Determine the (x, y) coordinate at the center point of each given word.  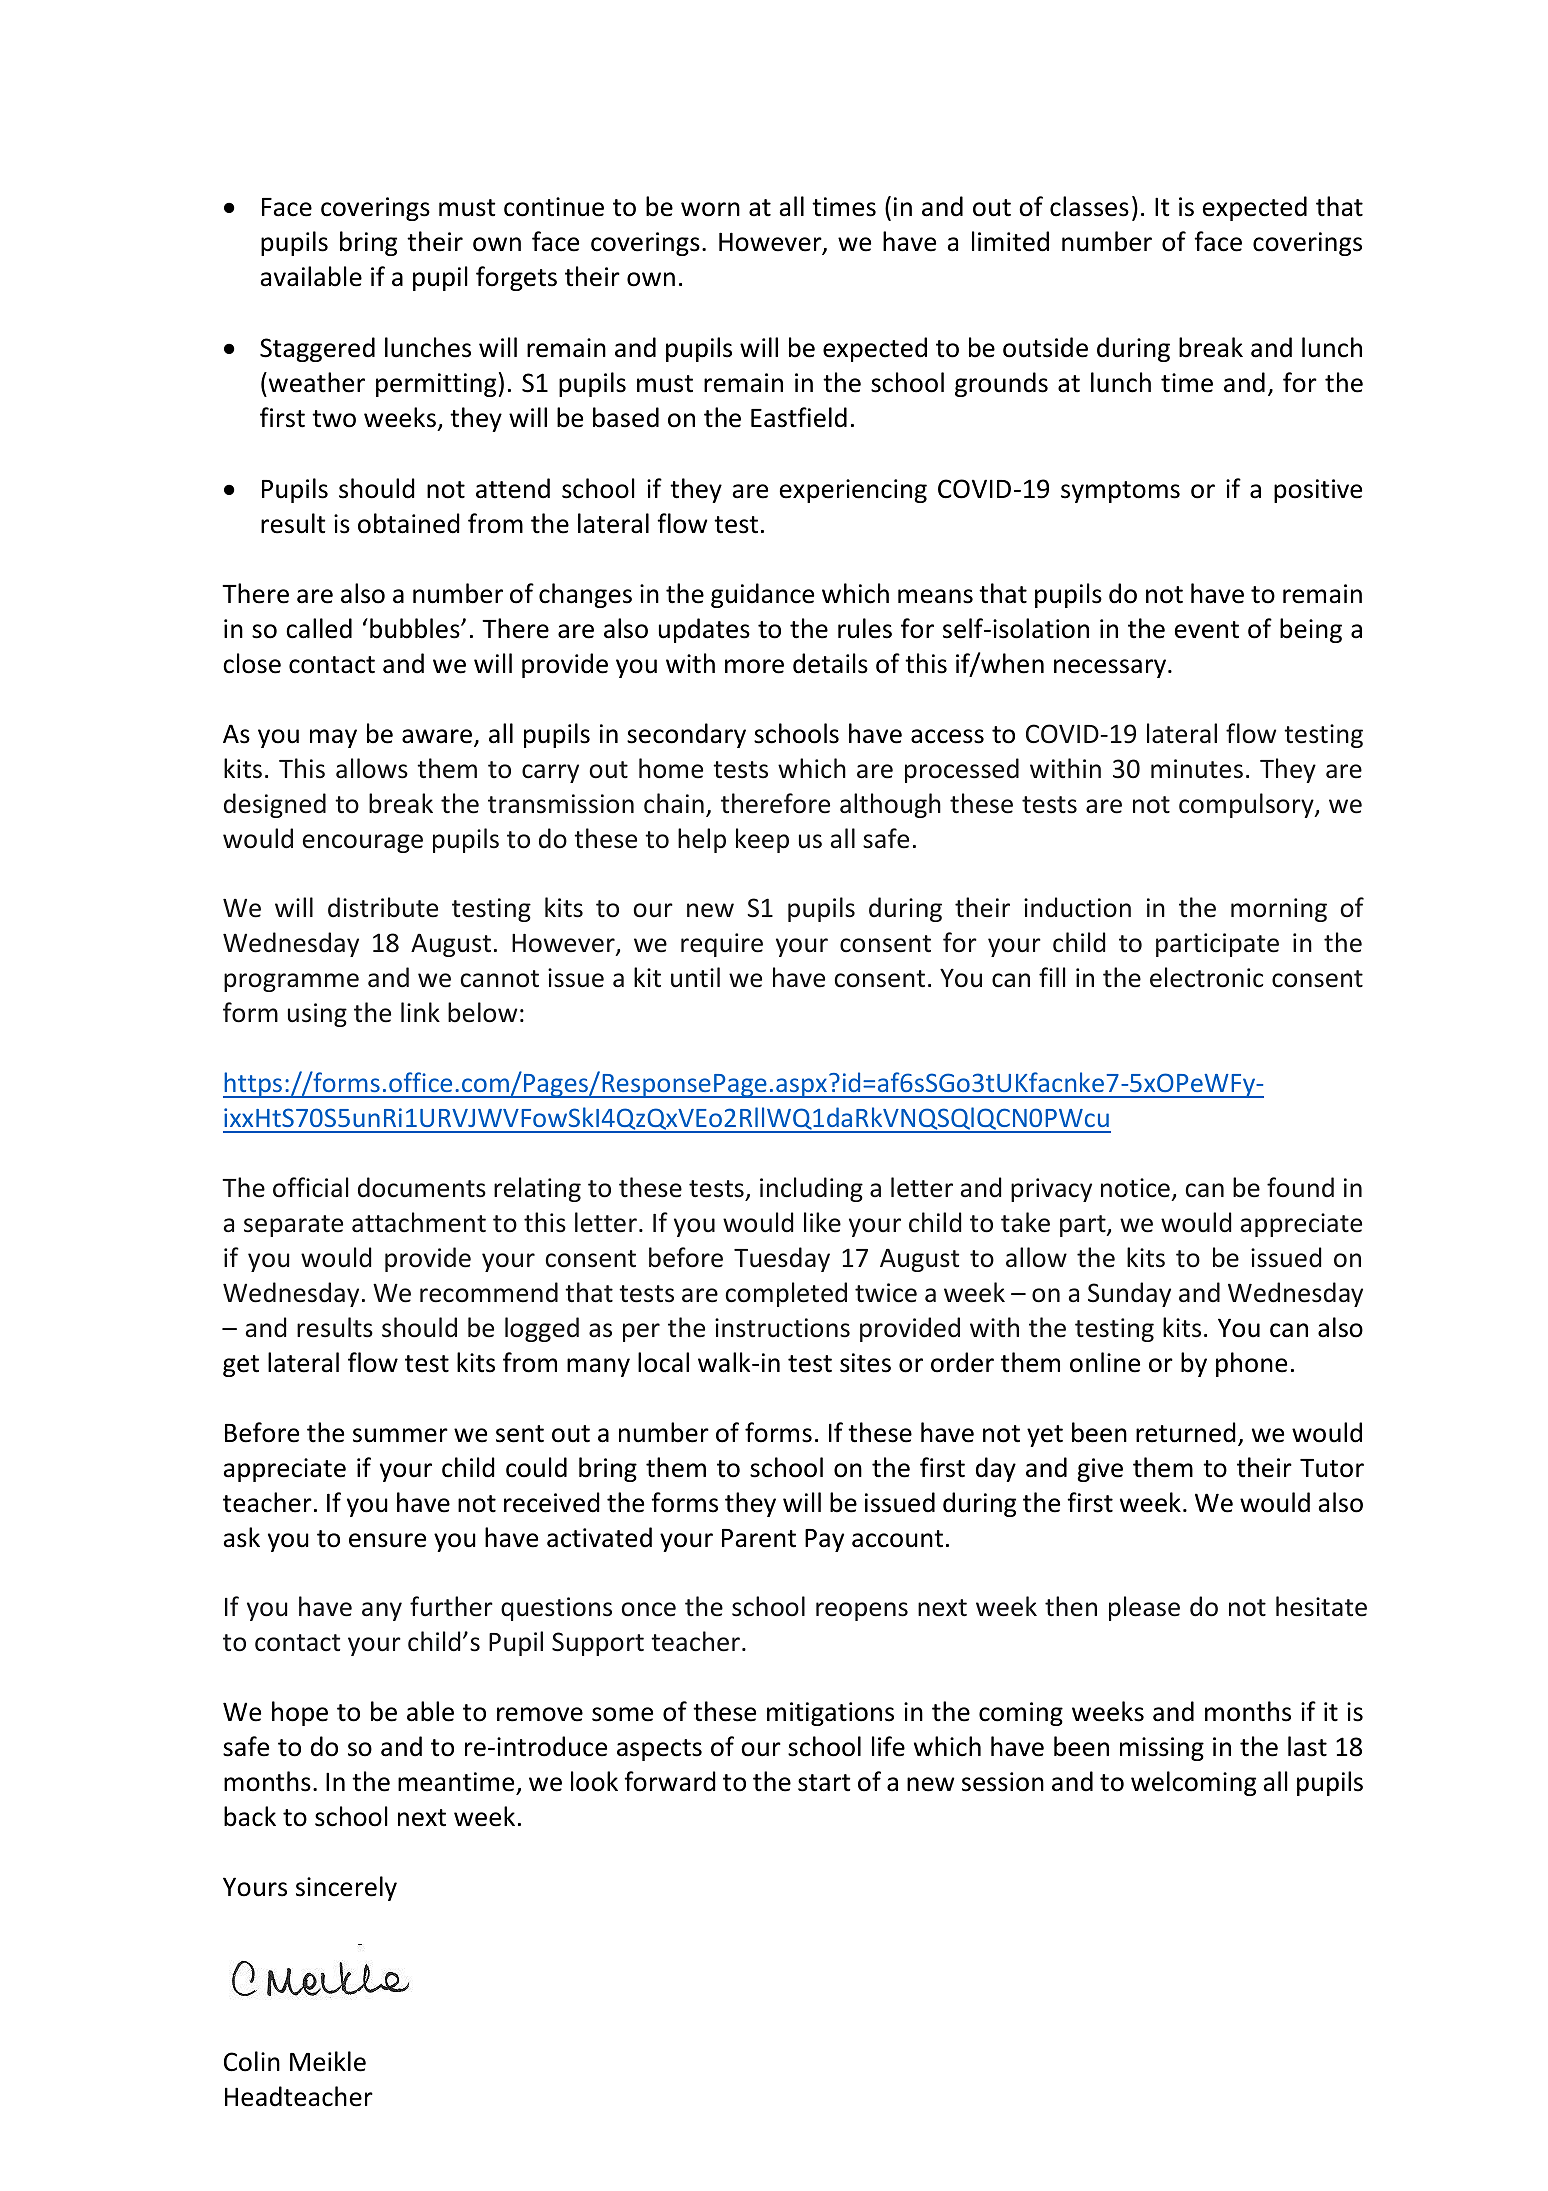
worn (710, 209)
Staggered (317, 349)
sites (865, 1363)
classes (1089, 206)
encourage (363, 843)
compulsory (1247, 805)
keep (762, 840)
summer (400, 1435)
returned (1186, 1432)
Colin (252, 2061)
